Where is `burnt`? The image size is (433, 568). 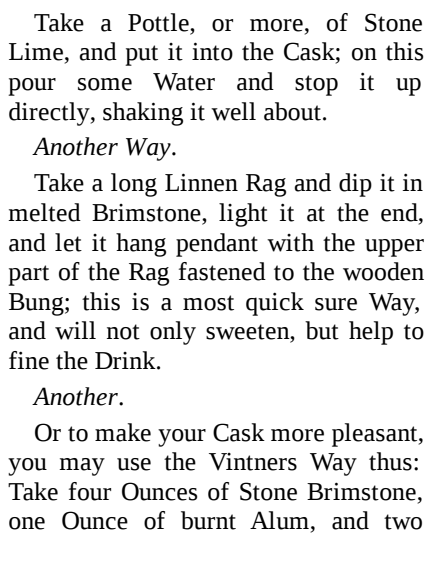
burnt is located at coordinates (208, 520).
